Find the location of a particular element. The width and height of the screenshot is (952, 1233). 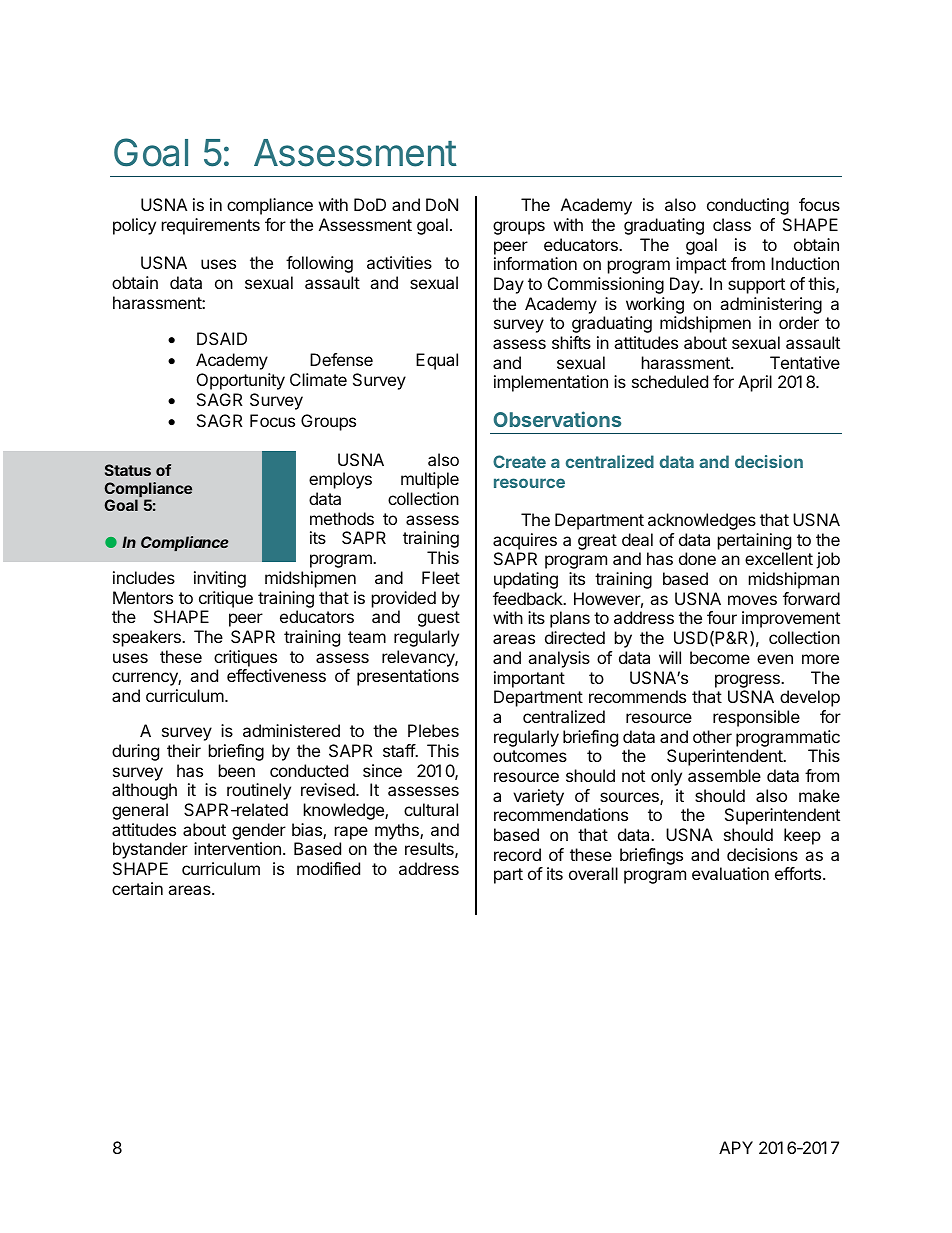

important is located at coordinates (529, 679).
